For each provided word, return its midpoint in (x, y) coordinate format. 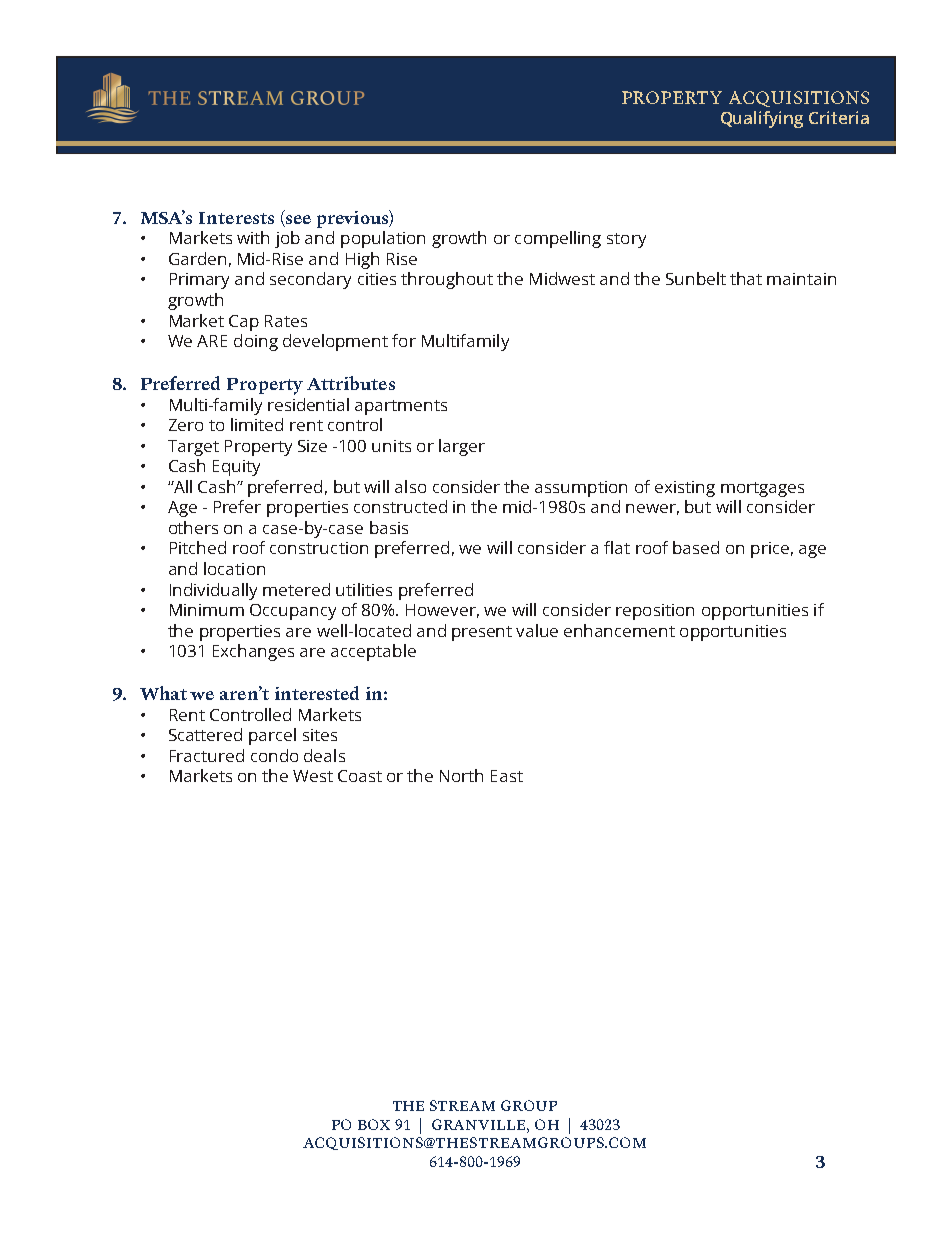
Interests (236, 218)
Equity (236, 468)
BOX (374, 1124)
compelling (558, 239)
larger (462, 447)
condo (274, 755)
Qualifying (762, 119)
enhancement (619, 630)
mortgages (762, 489)
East (507, 776)
